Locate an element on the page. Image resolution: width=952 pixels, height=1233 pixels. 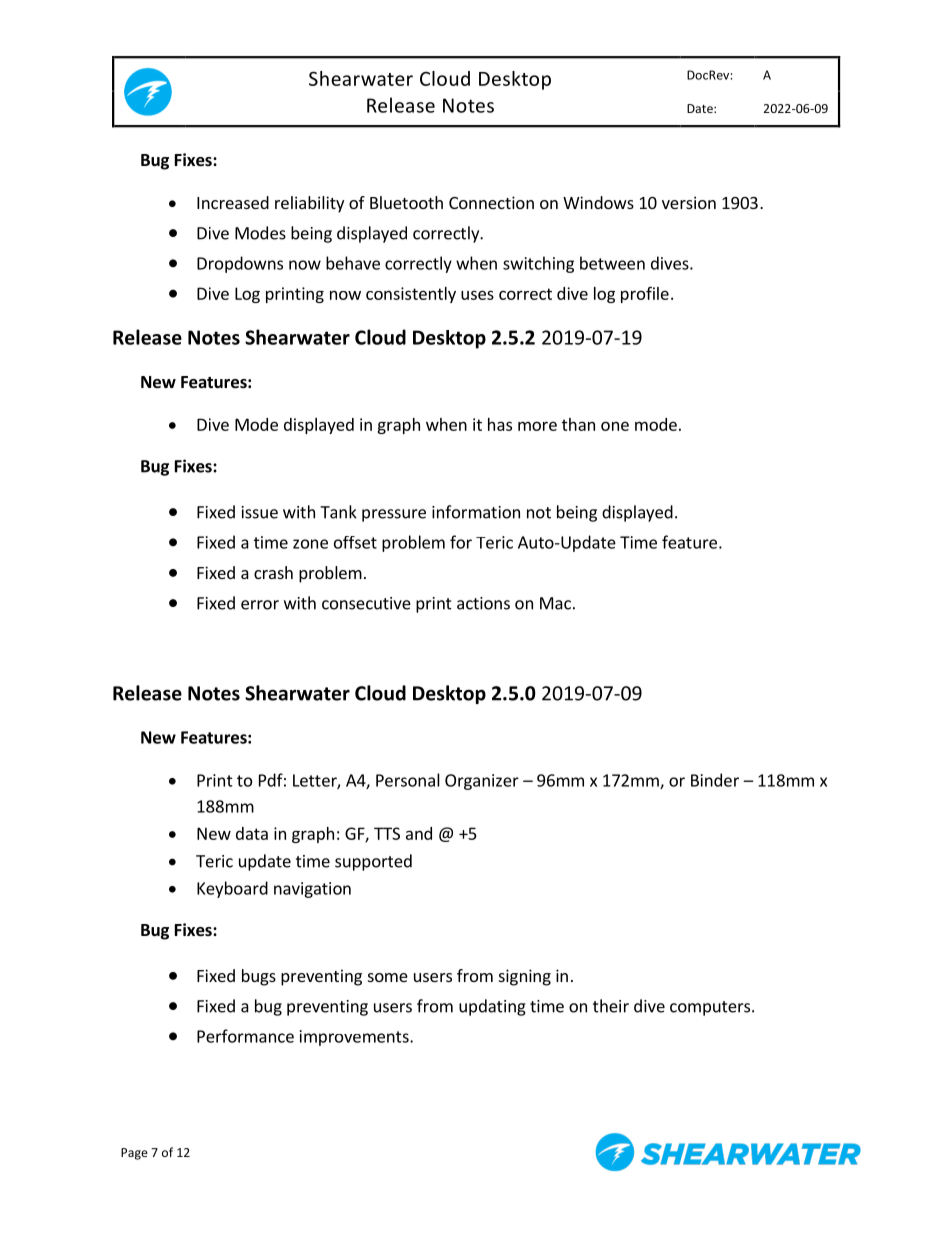
Bluetooth is located at coordinates (406, 202).
